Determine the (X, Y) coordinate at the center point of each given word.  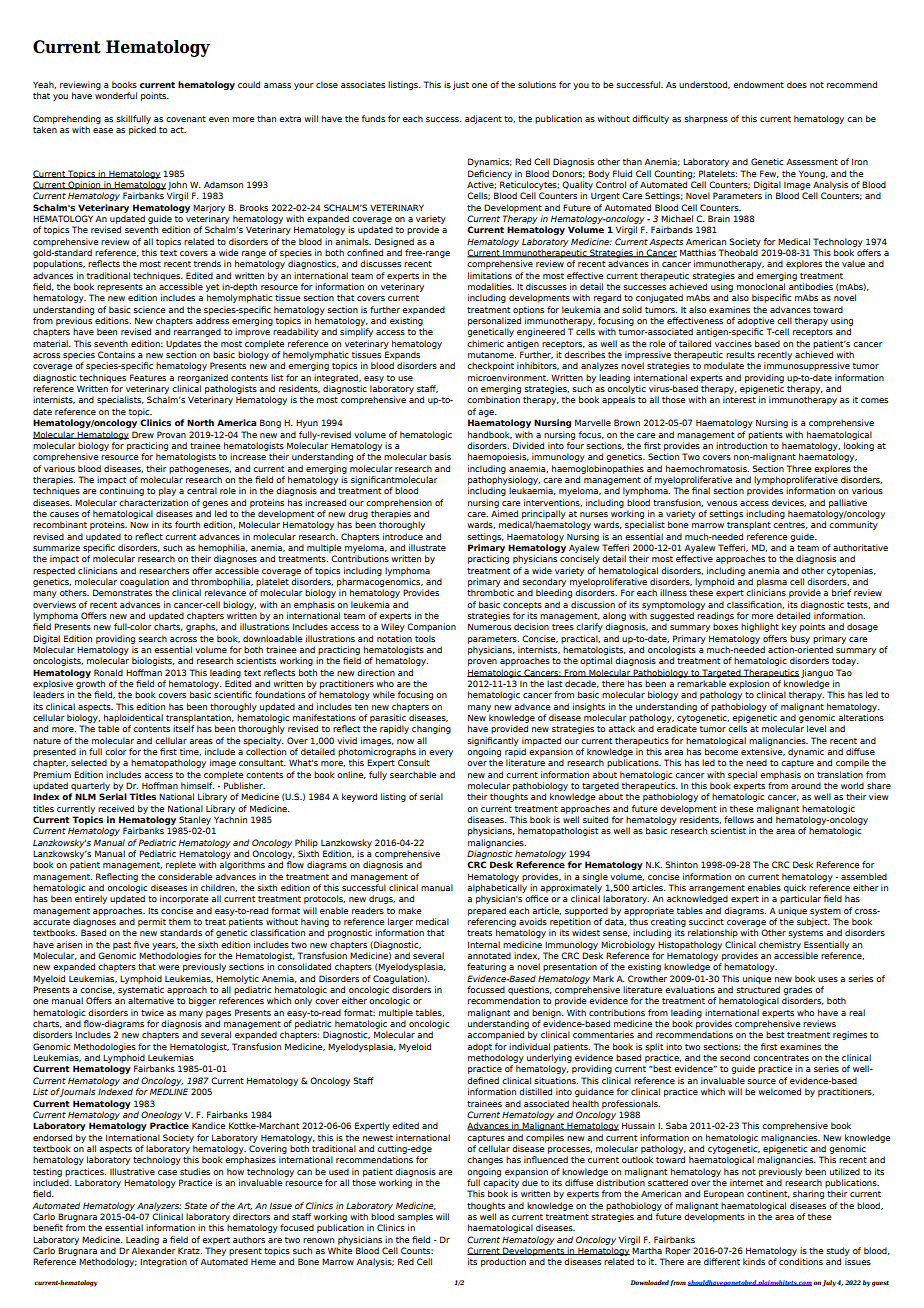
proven (482, 662)
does (797, 84)
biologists (153, 661)
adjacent (483, 119)
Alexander (153, 1250)
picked (142, 130)
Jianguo (817, 673)
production (503, 1262)
